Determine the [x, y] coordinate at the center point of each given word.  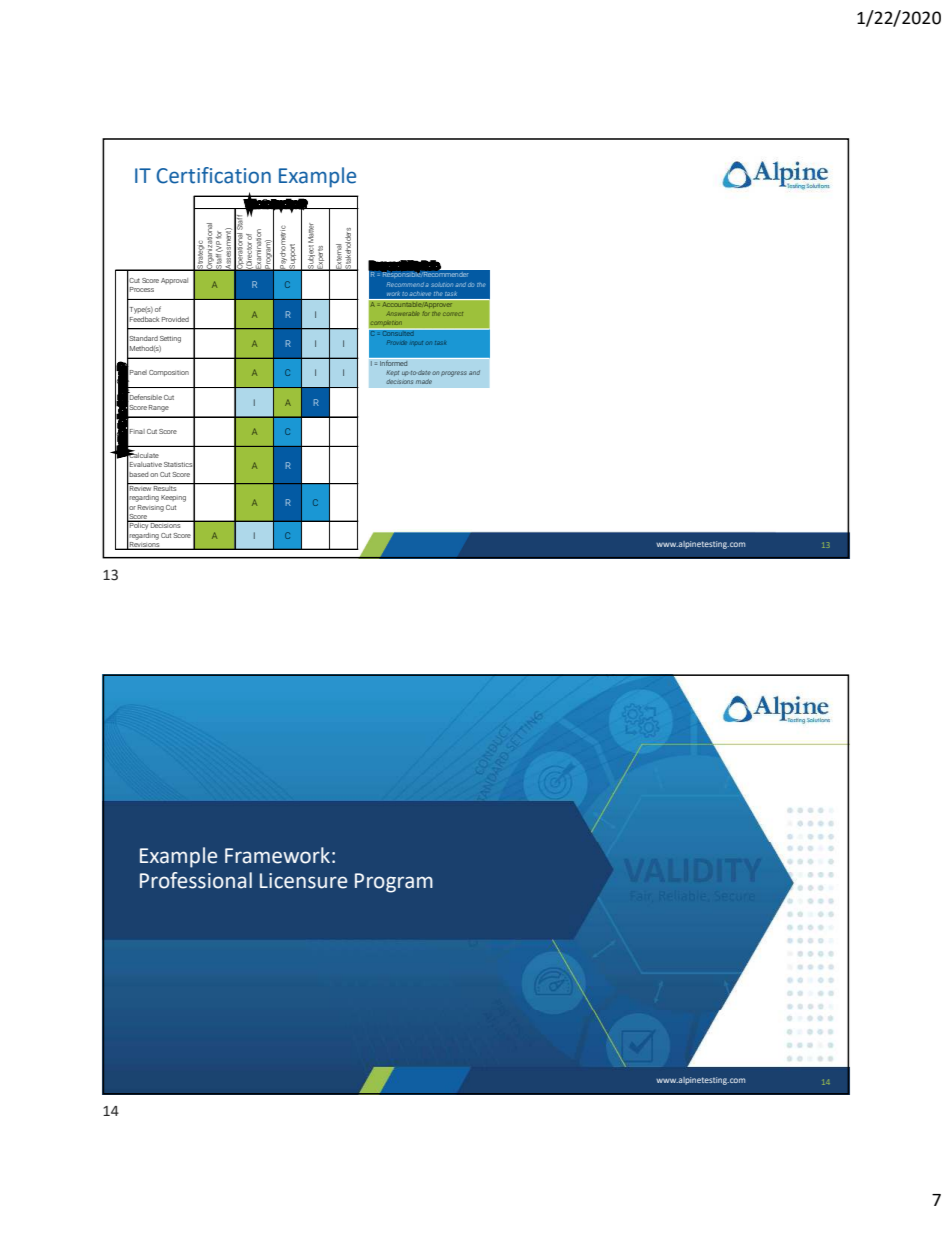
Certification [213, 175]
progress [454, 374]
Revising [151, 508]
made [424, 381]
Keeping [173, 498]
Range [159, 408]
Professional [196, 880]
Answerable [403, 314]
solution [442, 284]
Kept [393, 373]
